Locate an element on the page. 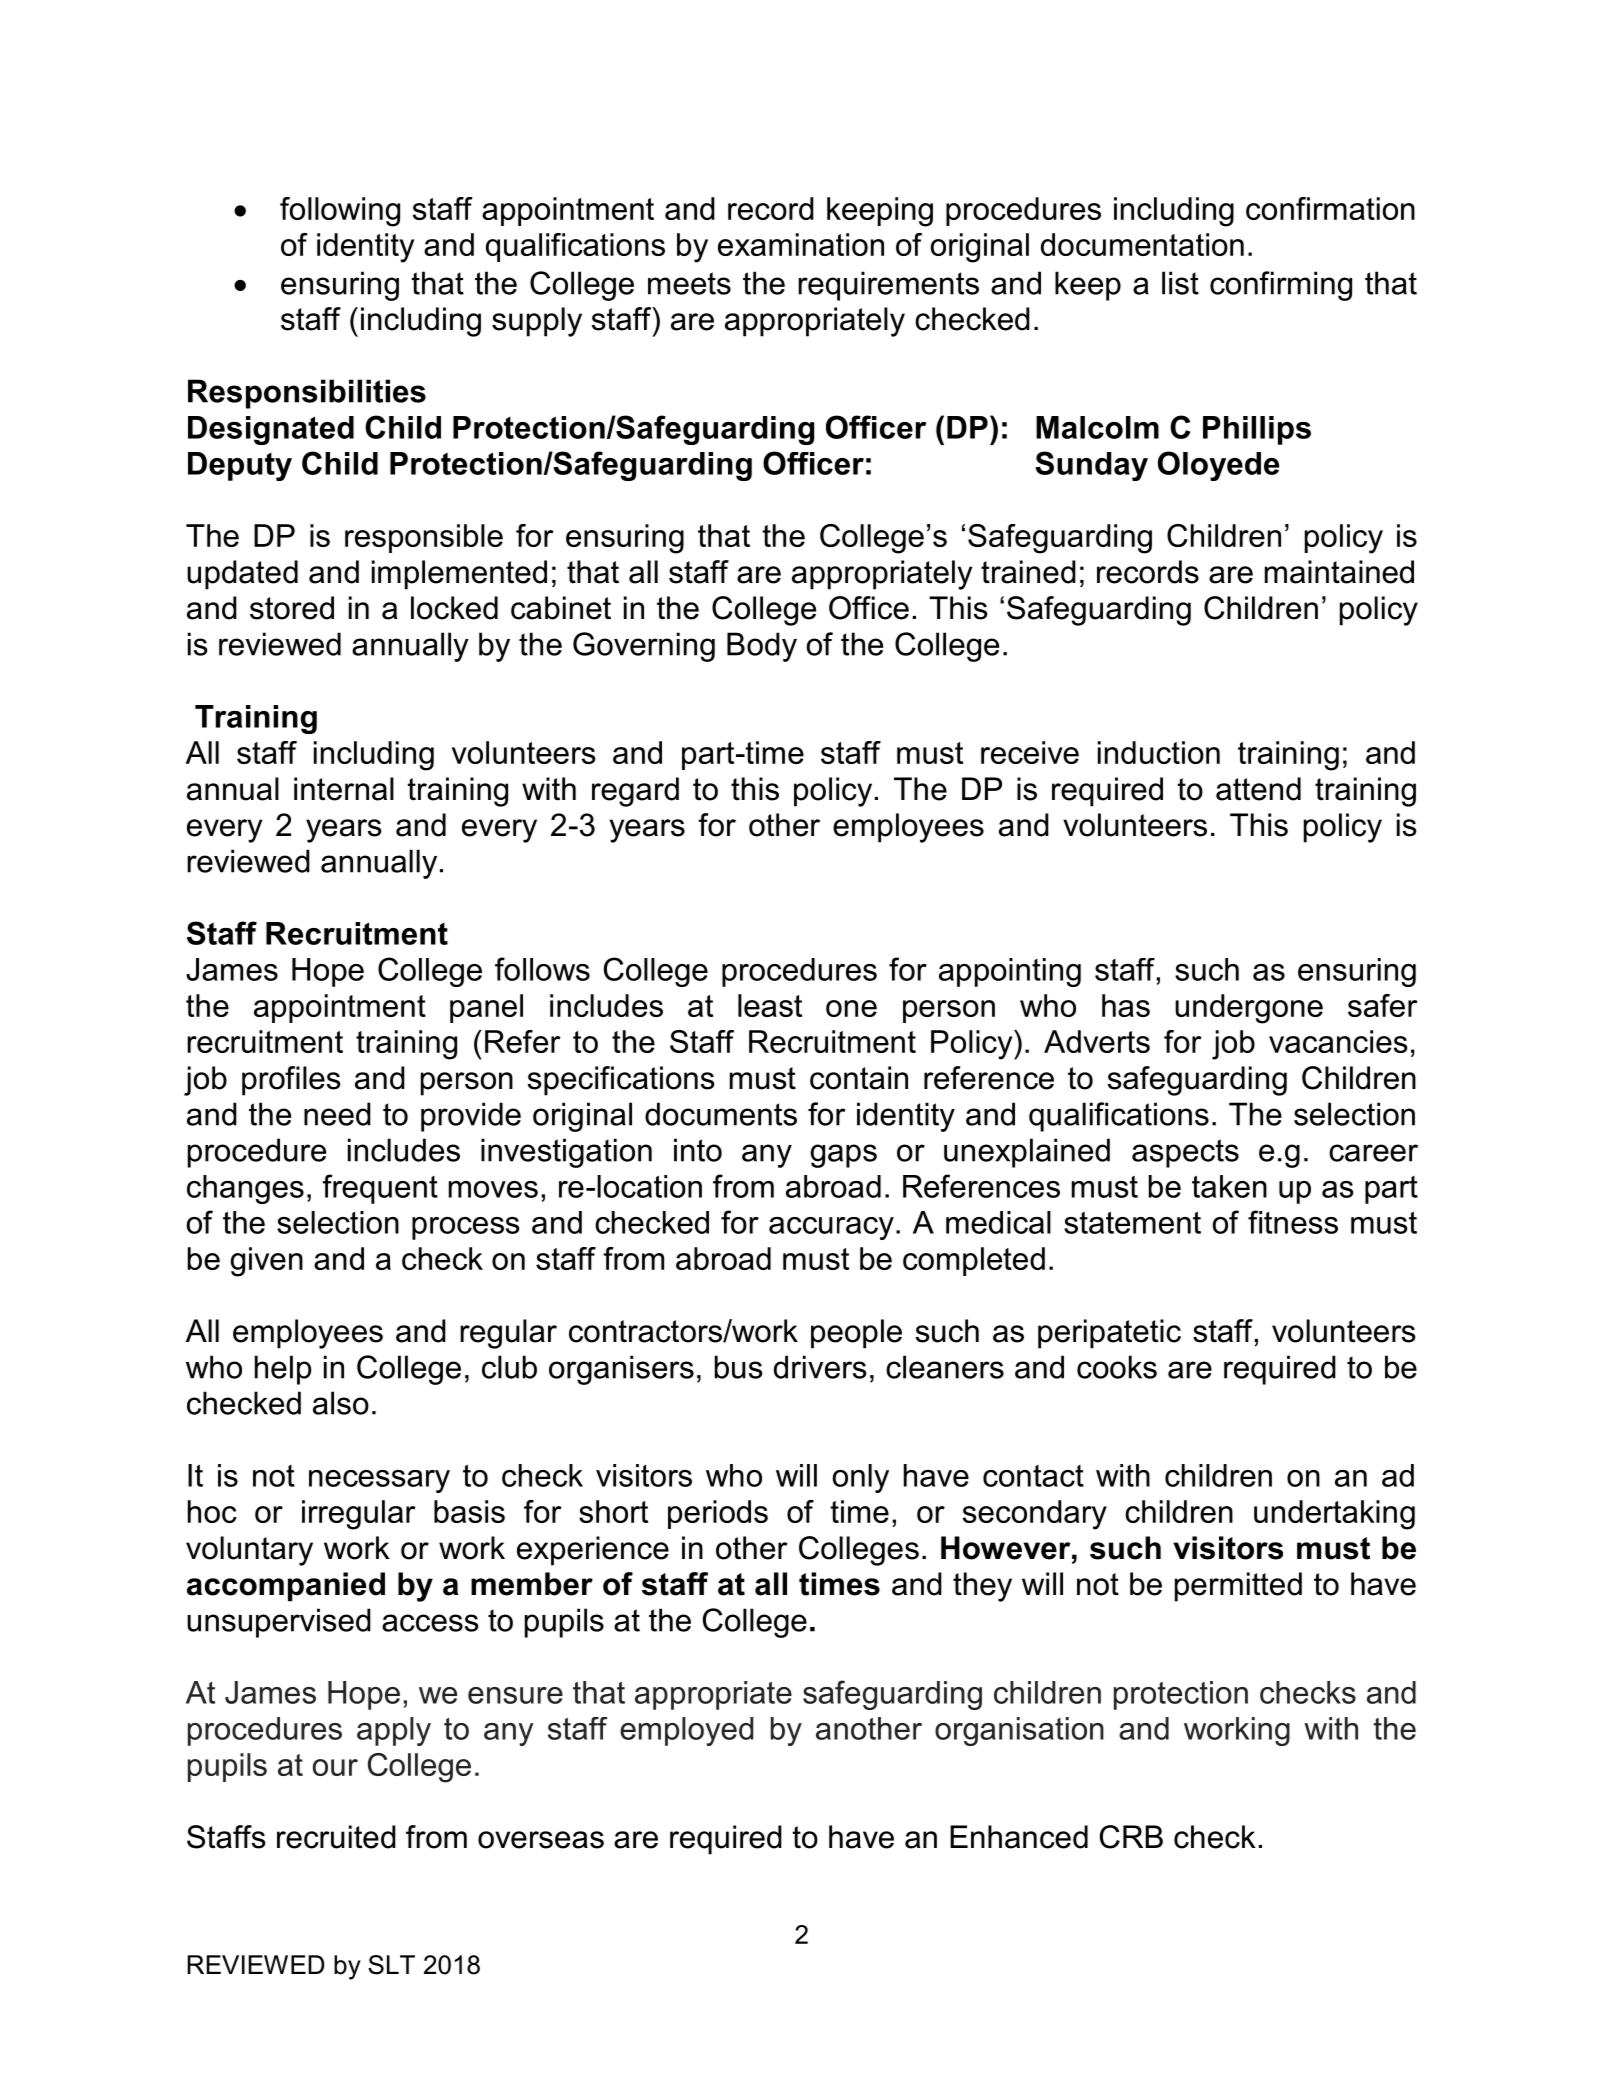  confirming is located at coordinates (1281, 286).
